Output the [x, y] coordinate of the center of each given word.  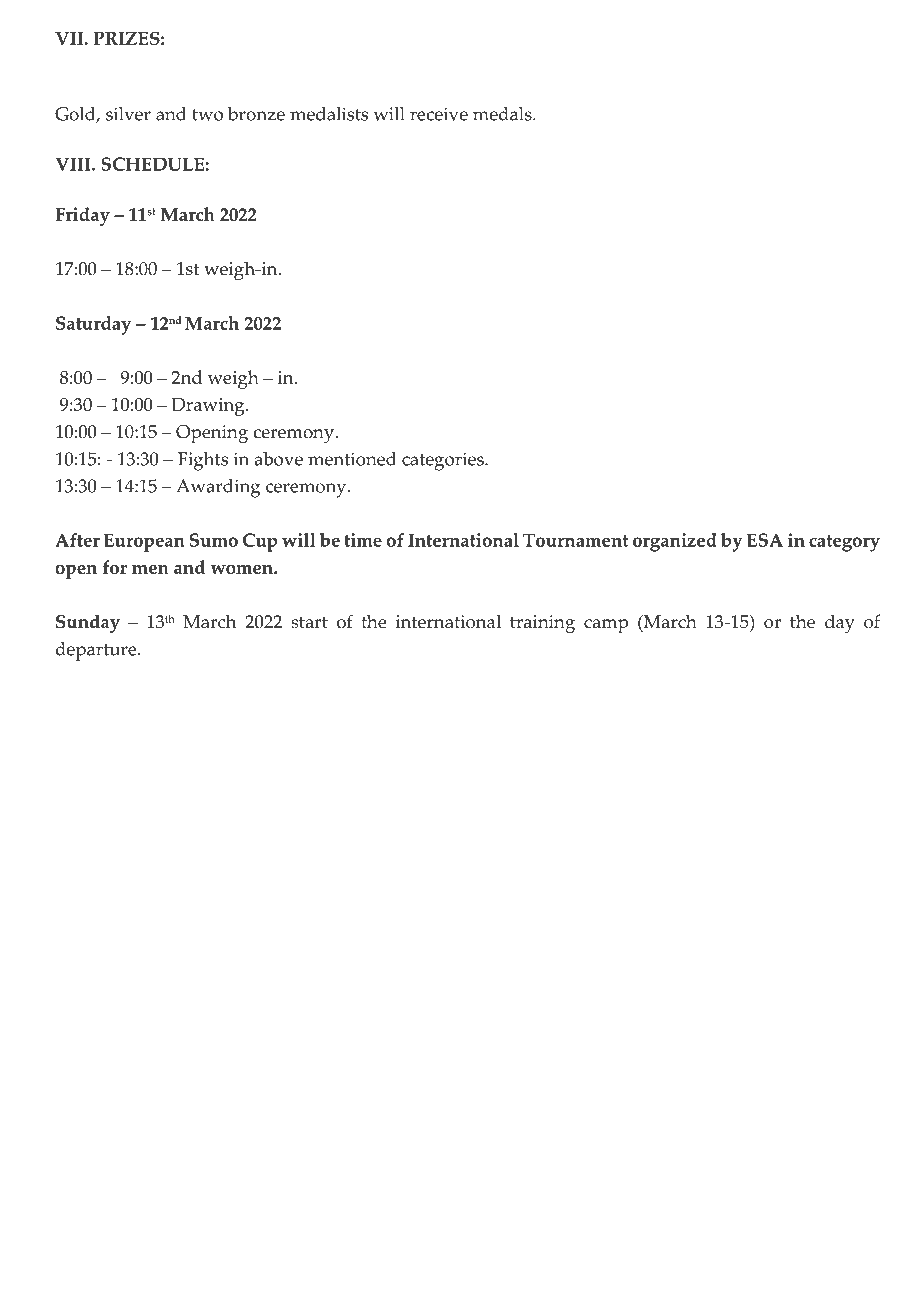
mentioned [352, 459]
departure [97, 651]
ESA [765, 540]
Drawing [209, 407]
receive [439, 114]
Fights [203, 461]
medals [503, 114]
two [207, 115]
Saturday [93, 325]
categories [444, 461]
